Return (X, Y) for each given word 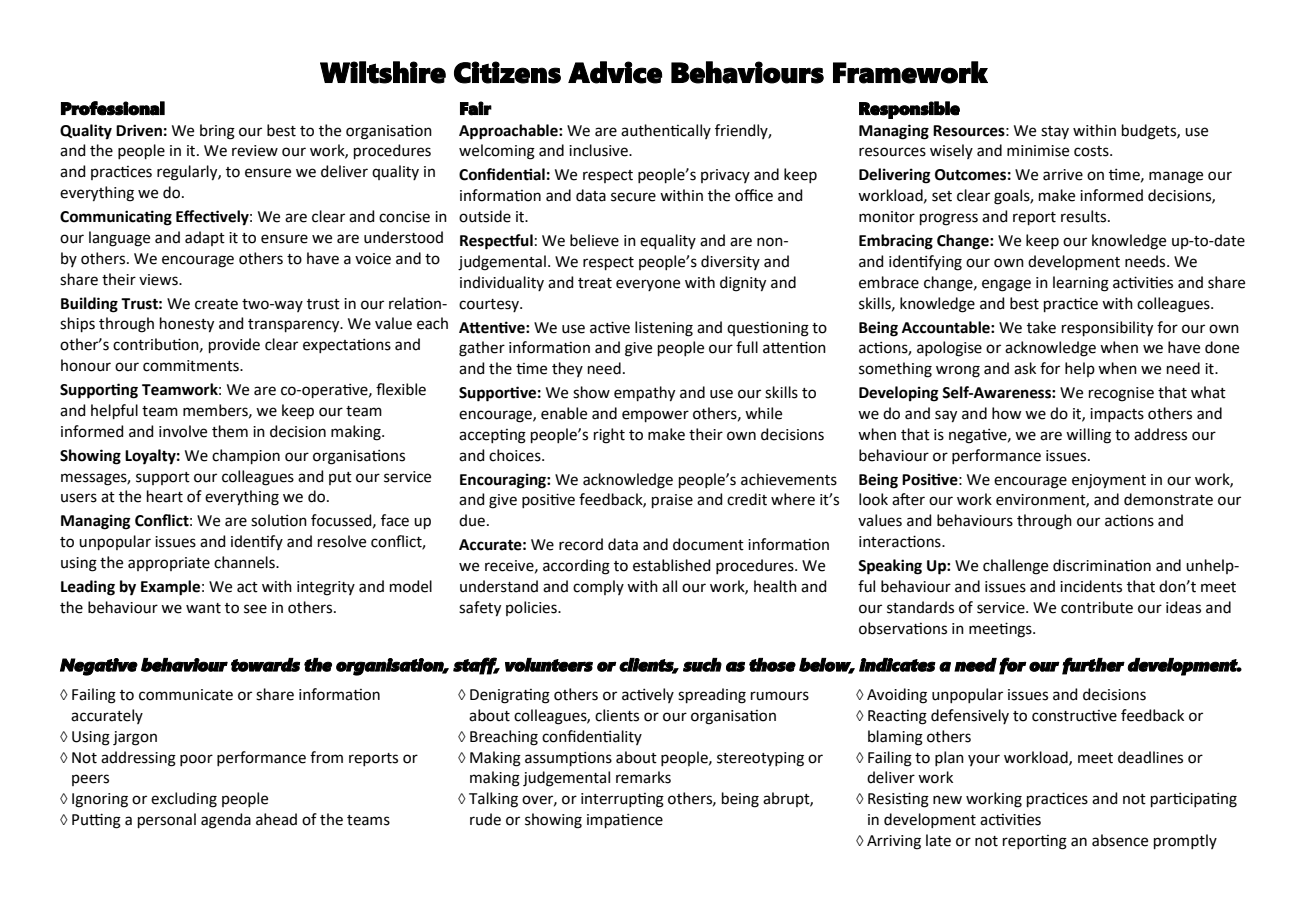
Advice (615, 72)
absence (1120, 840)
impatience (625, 820)
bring (217, 132)
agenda (226, 821)
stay (1055, 132)
